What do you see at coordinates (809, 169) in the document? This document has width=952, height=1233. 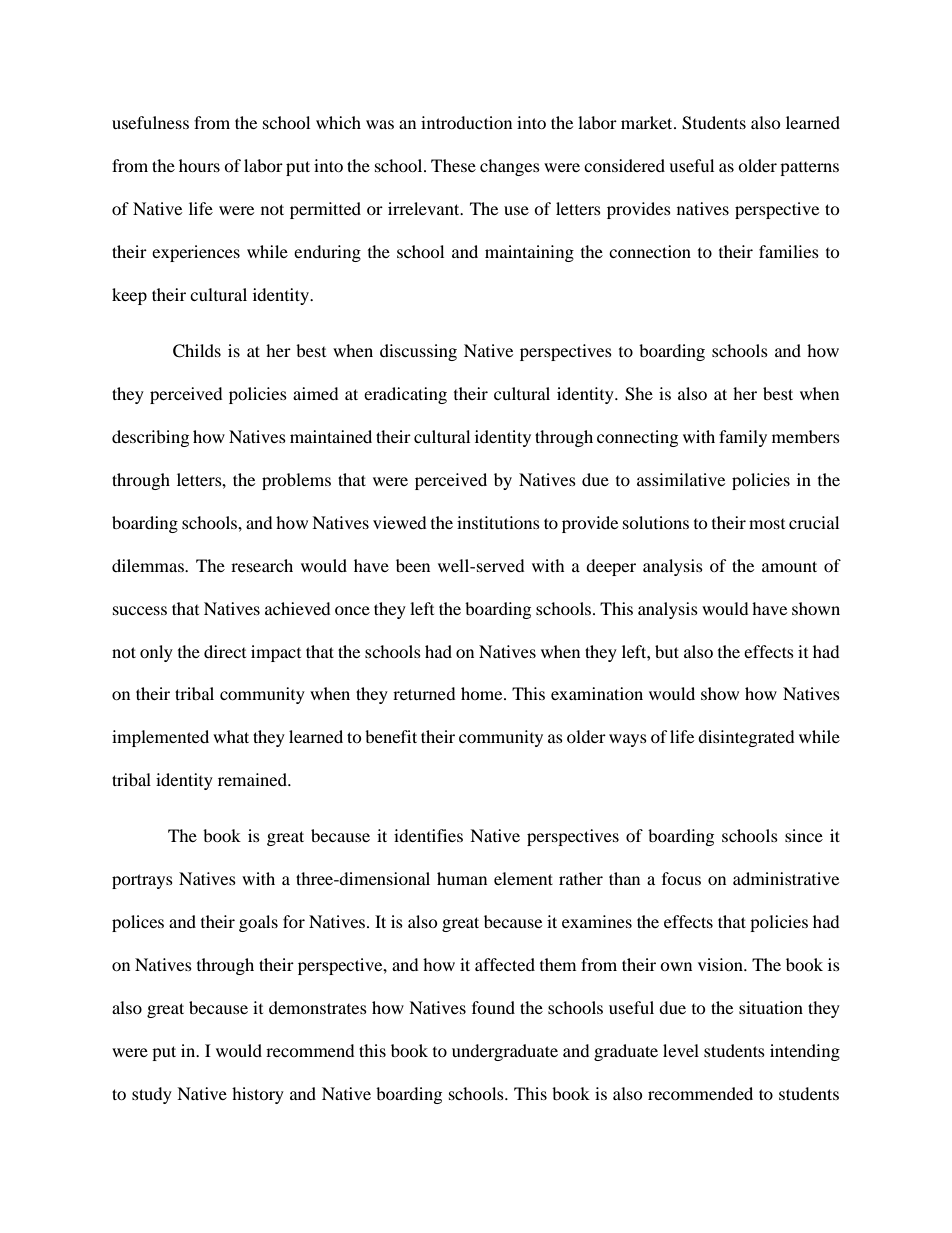 I see `patterns` at bounding box center [809, 169].
